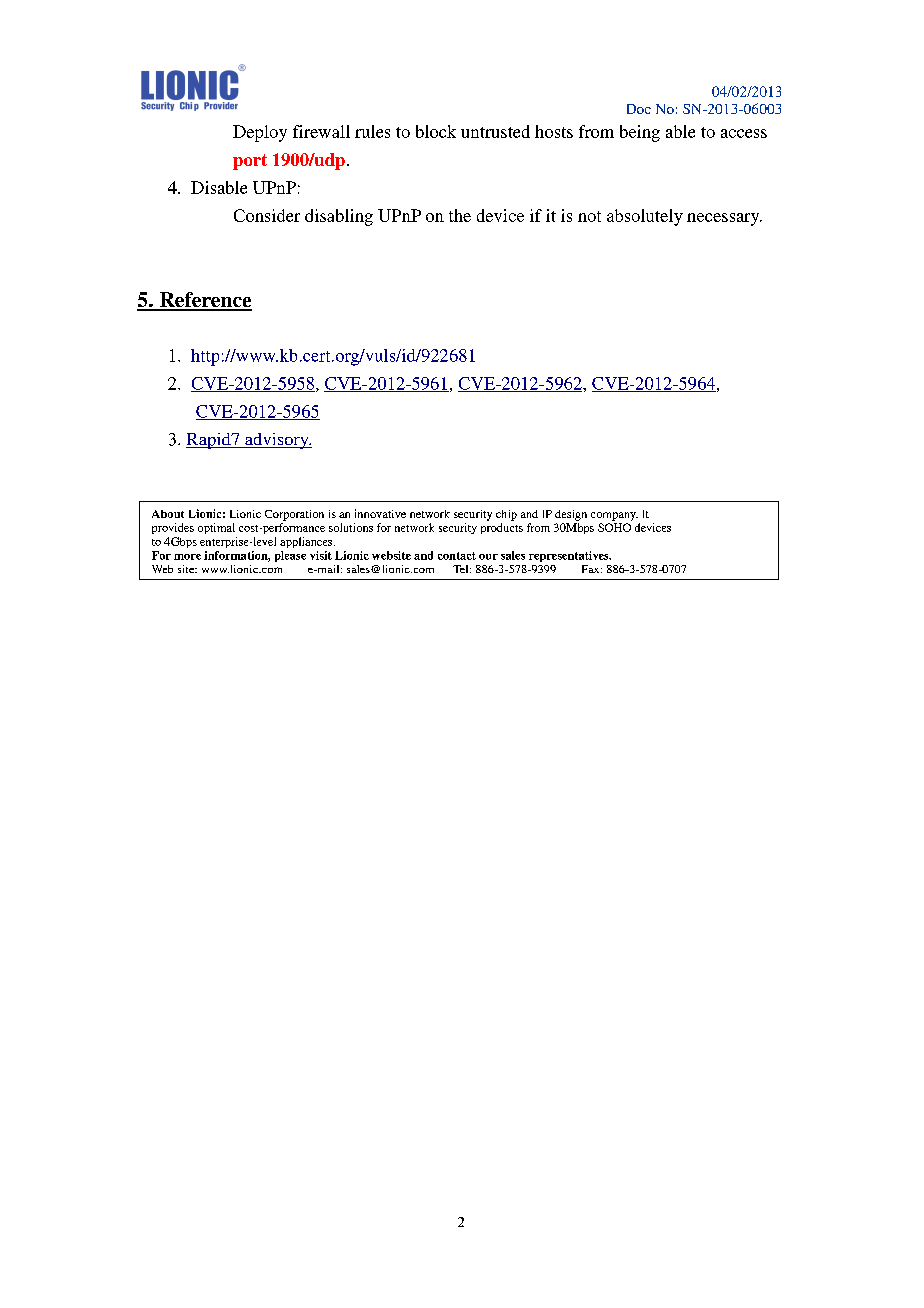 This screenshot has width=924, height=1308. I want to click on necessary, so click(724, 219).
